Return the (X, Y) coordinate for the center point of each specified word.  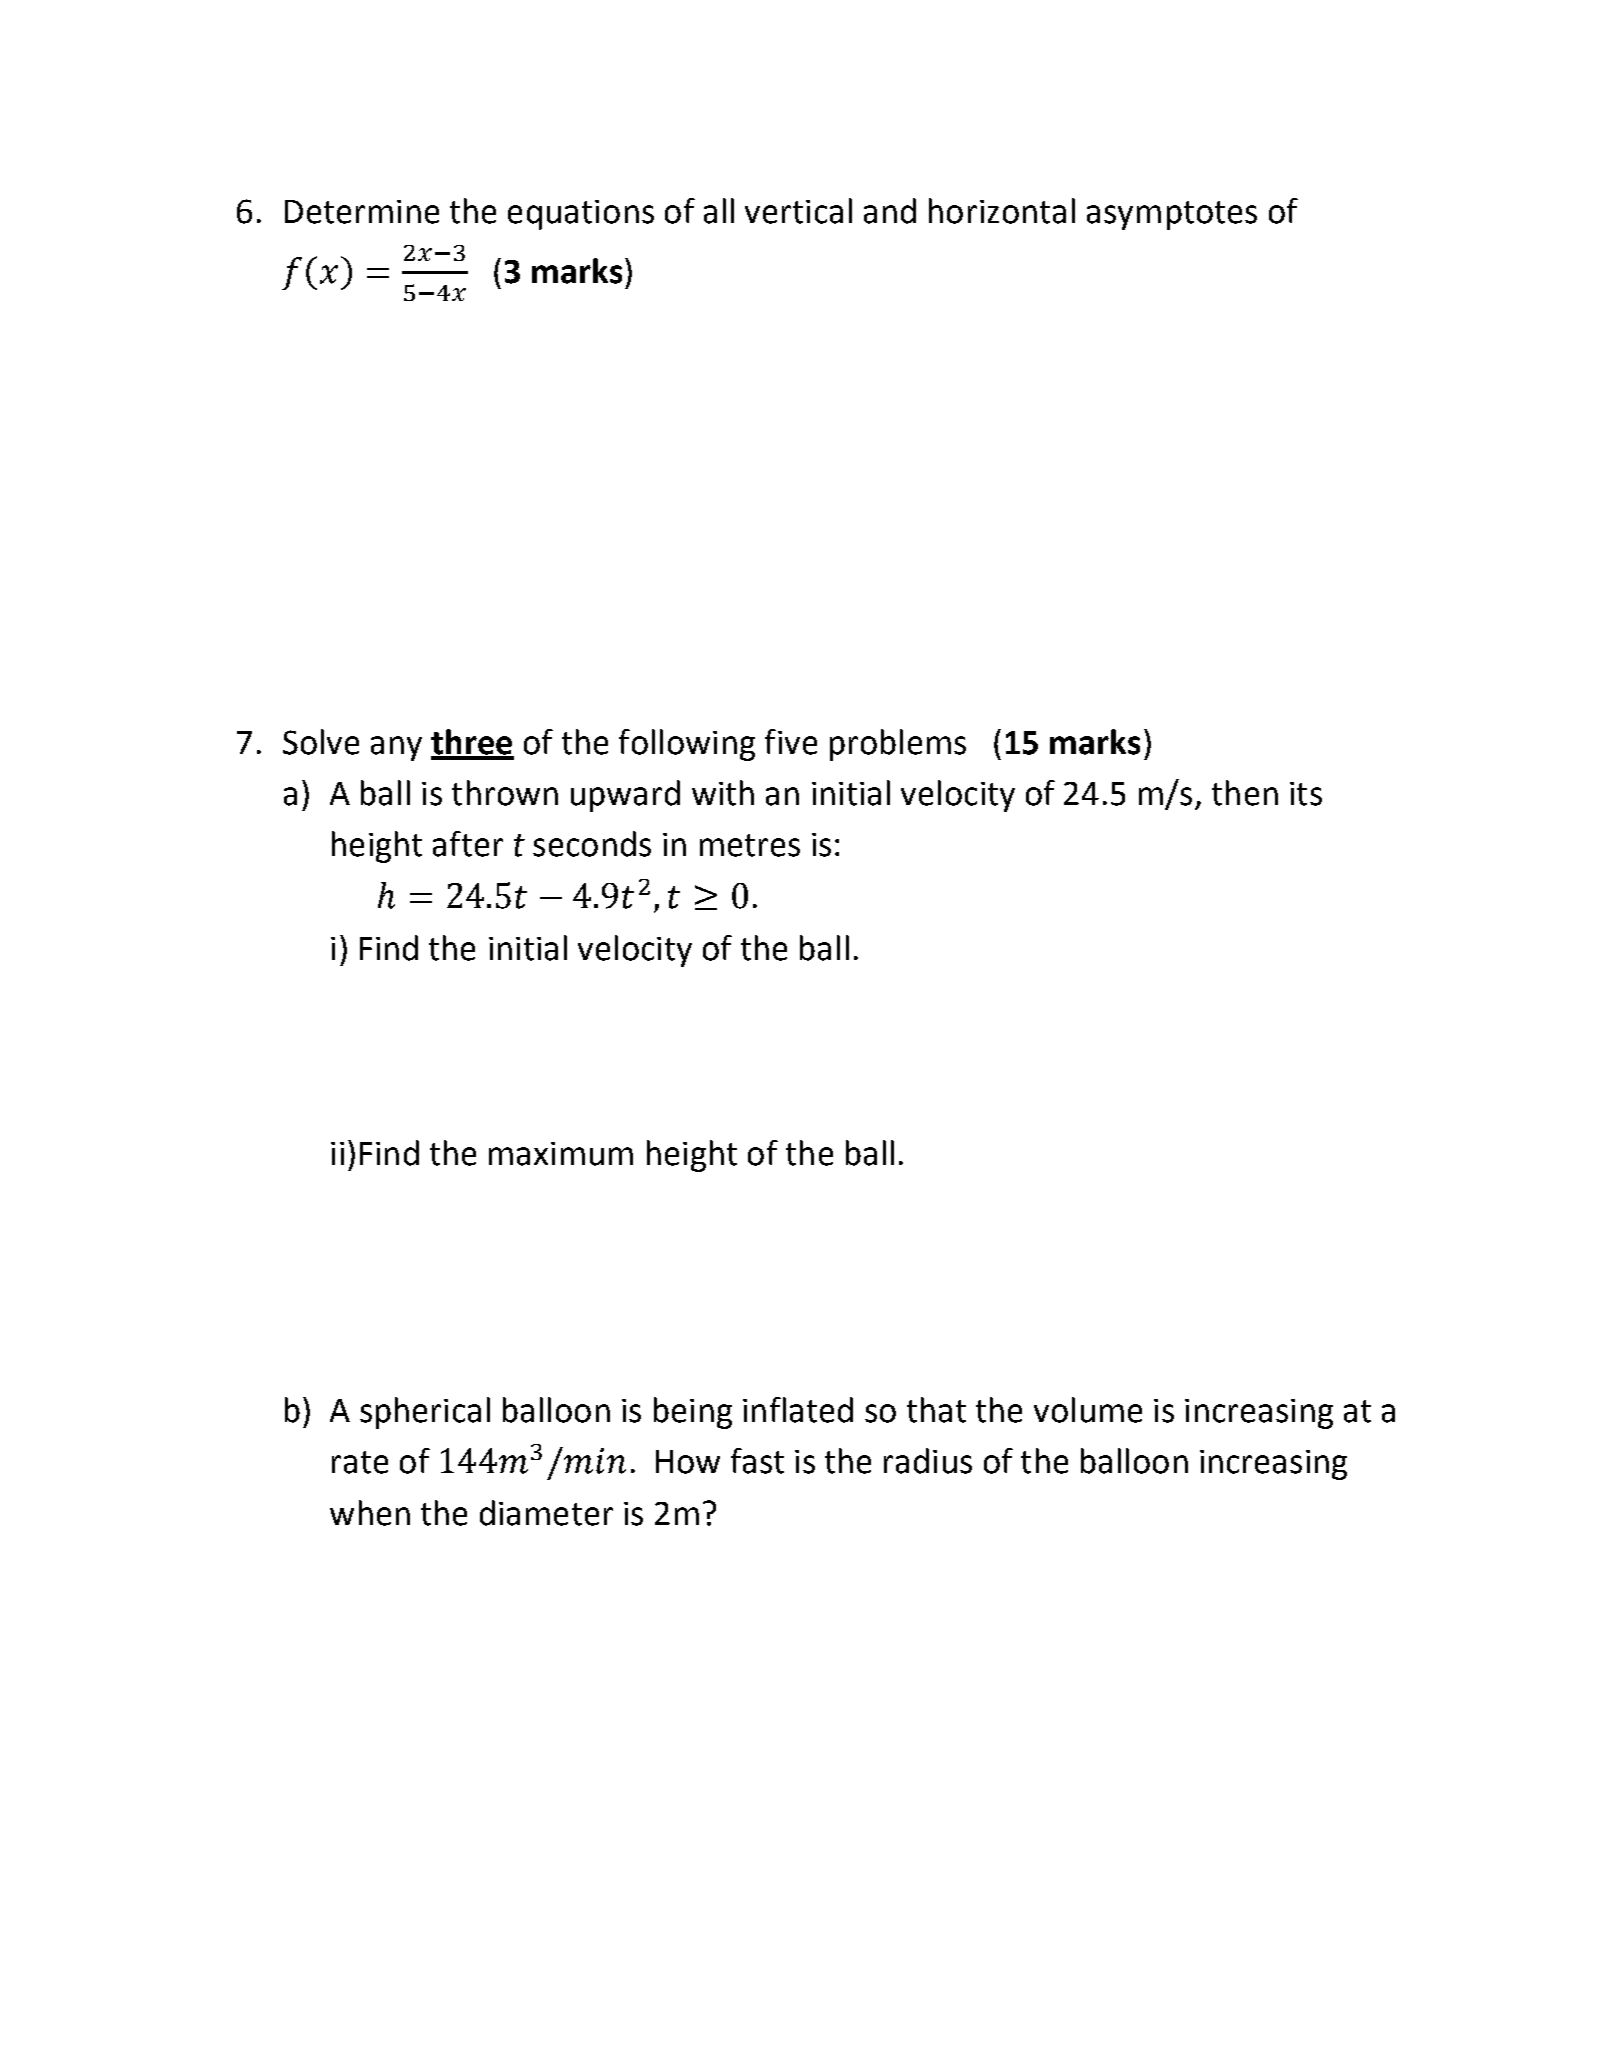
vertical (798, 211)
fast (757, 1461)
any (396, 748)
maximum (561, 1154)
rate (360, 1462)
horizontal (1002, 211)
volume (1088, 1410)
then (1245, 793)
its (1306, 794)
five (791, 742)
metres (750, 845)
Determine (362, 212)
